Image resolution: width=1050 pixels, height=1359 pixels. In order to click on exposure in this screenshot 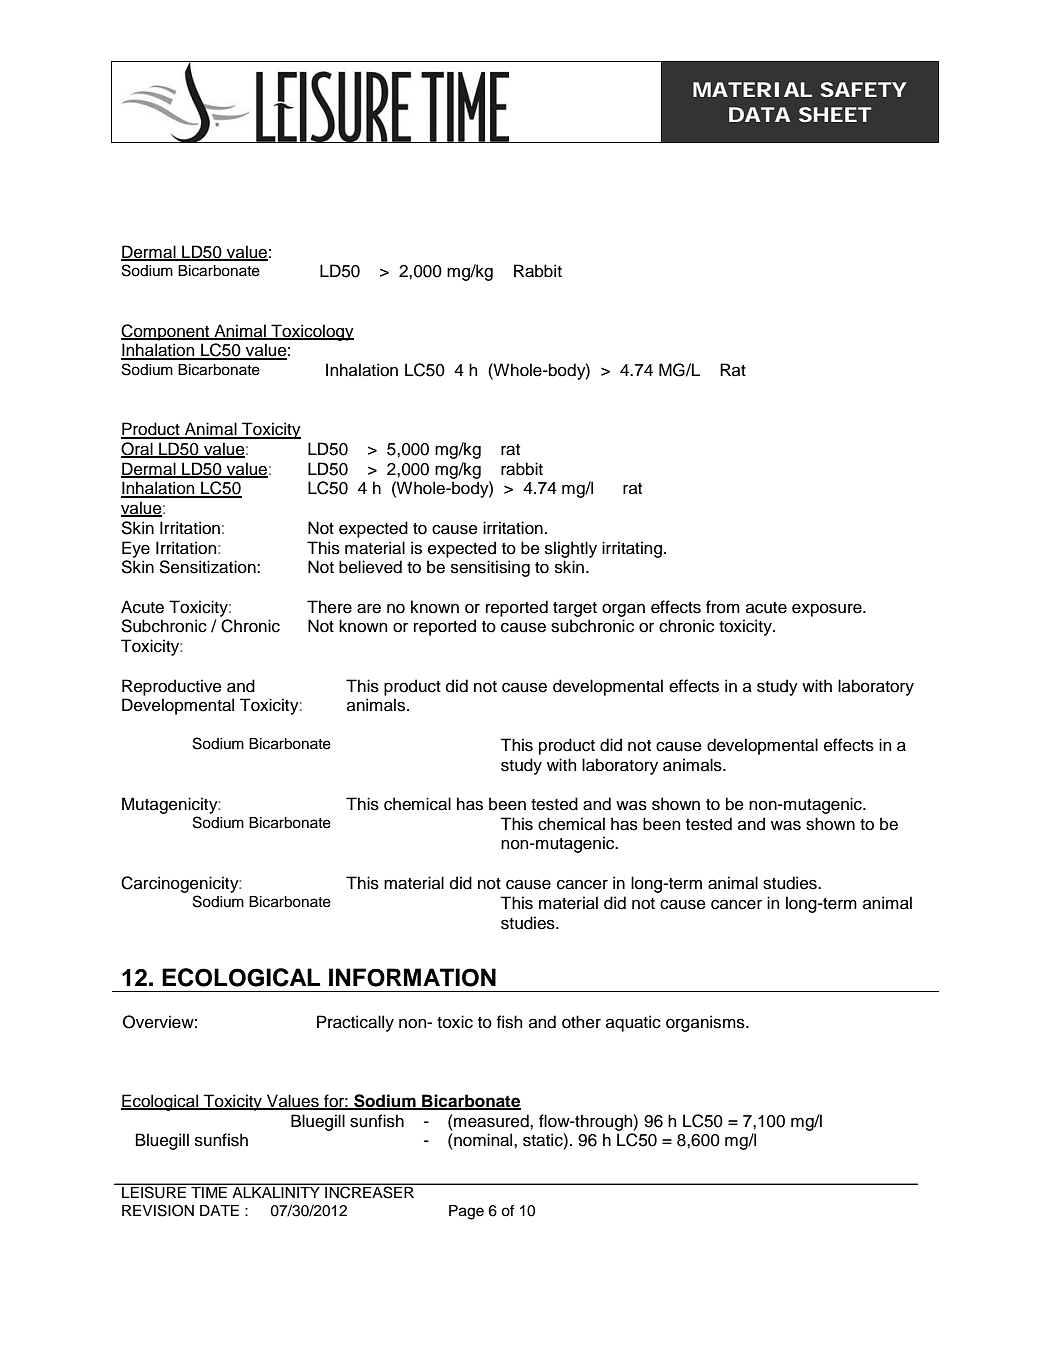, I will do `click(828, 610)`.
